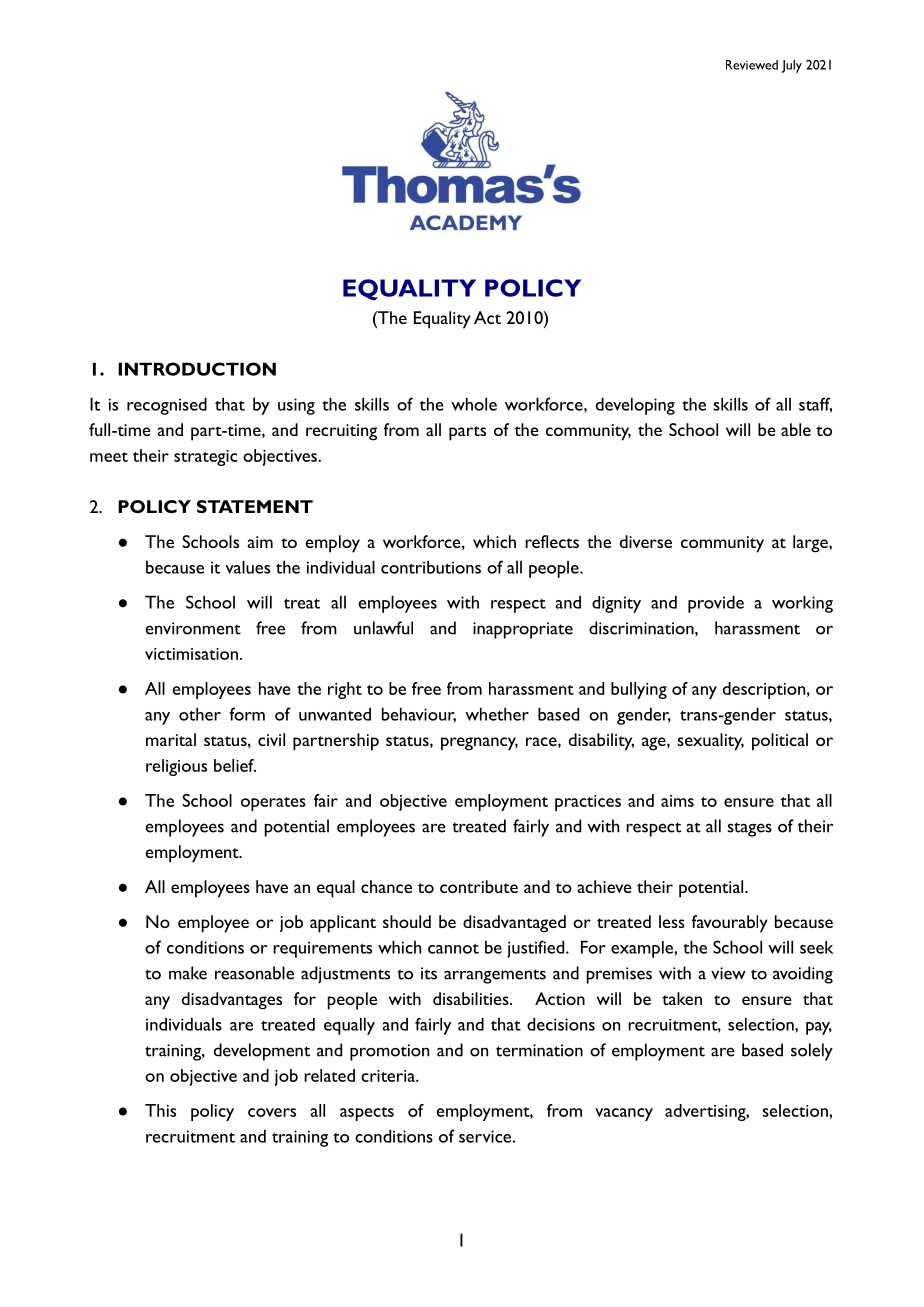 The width and height of the image is (924, 1307). Describe the element at coordinates (193, 628) in the image. I see `environment` at that location.
